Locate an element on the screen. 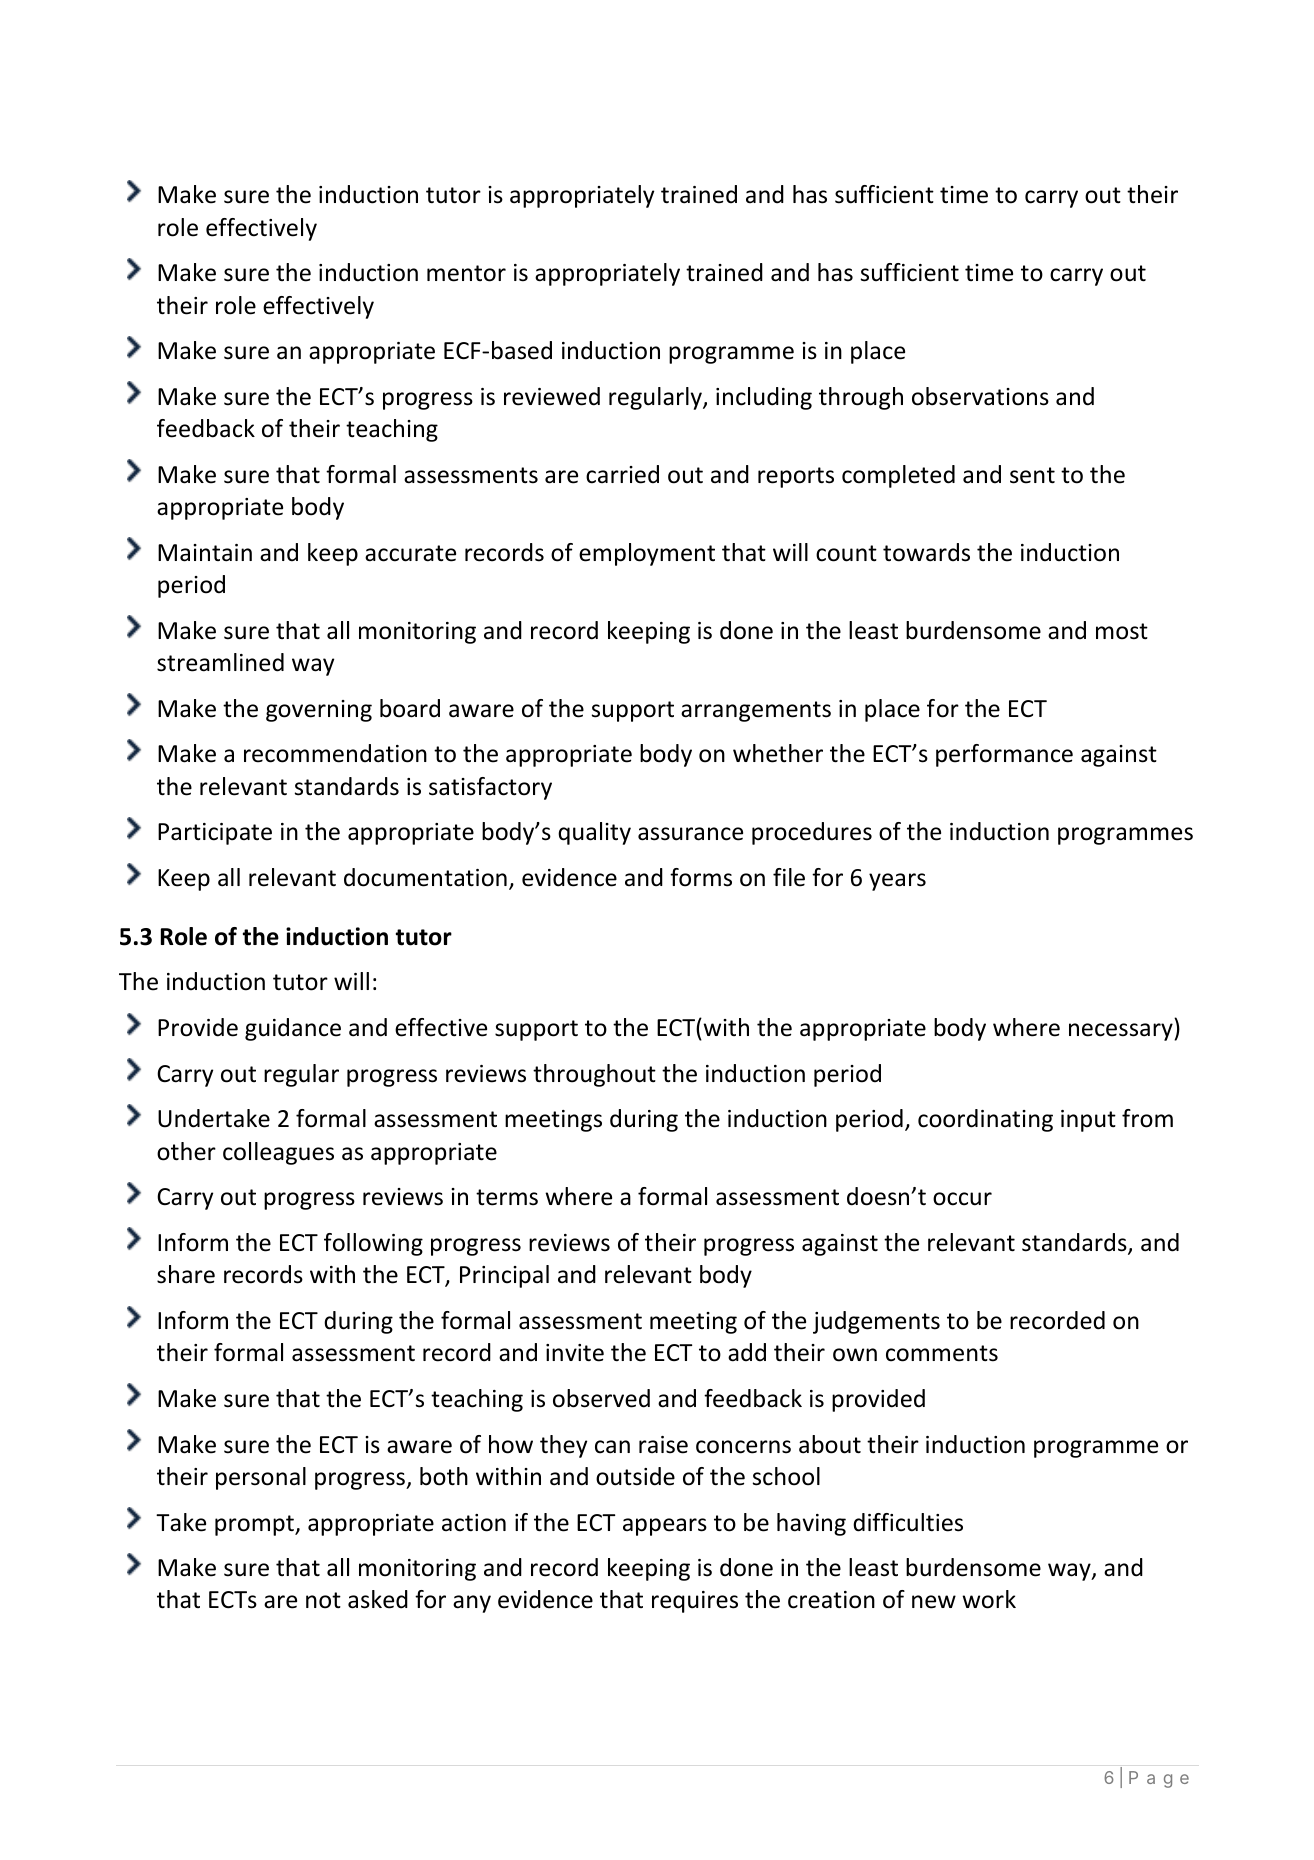 The width and height of the screenshot is (1314, 1860). arrangements is located at coordinates (756, 711).
